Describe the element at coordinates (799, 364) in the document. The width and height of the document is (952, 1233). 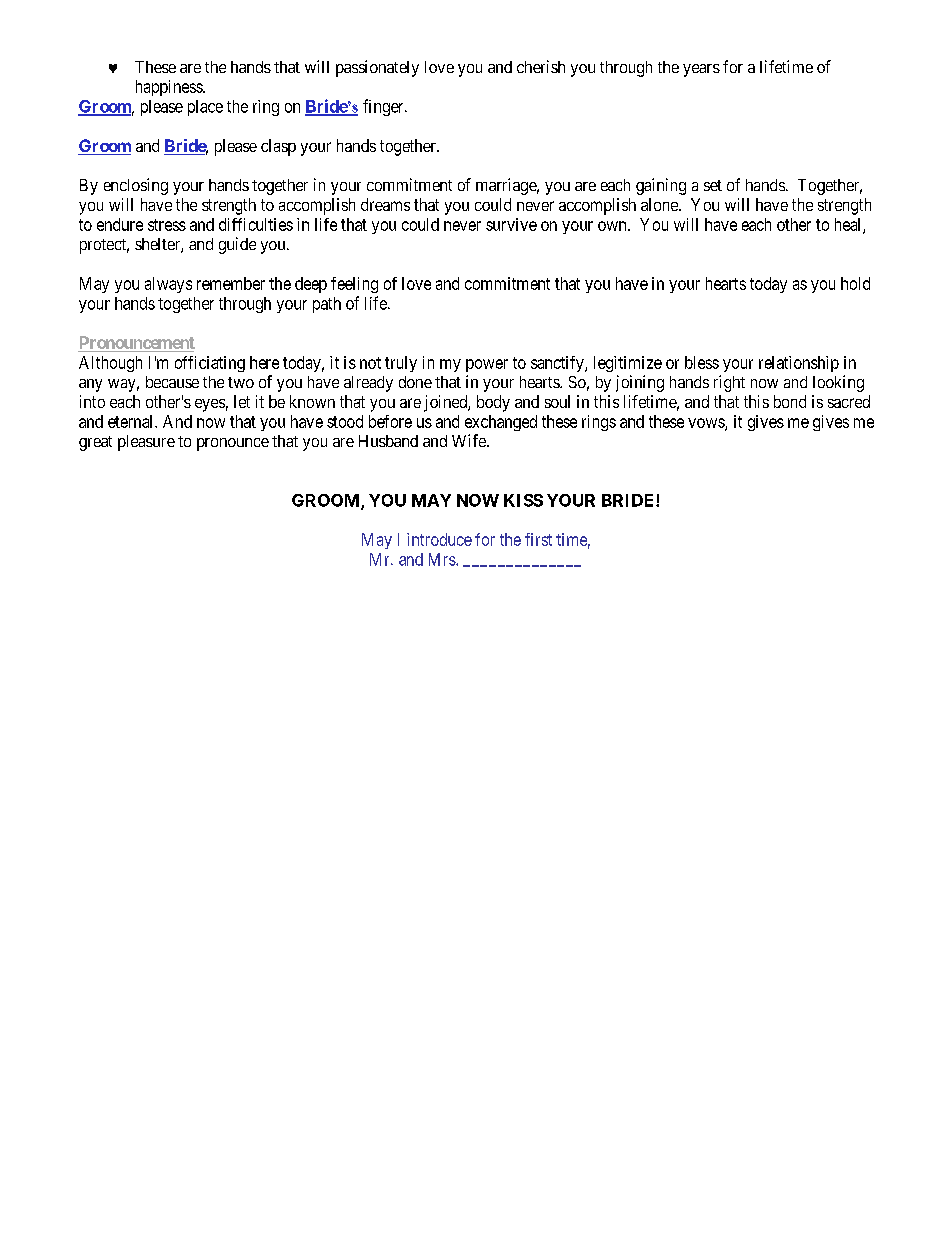
I see `relationship` at that location.
